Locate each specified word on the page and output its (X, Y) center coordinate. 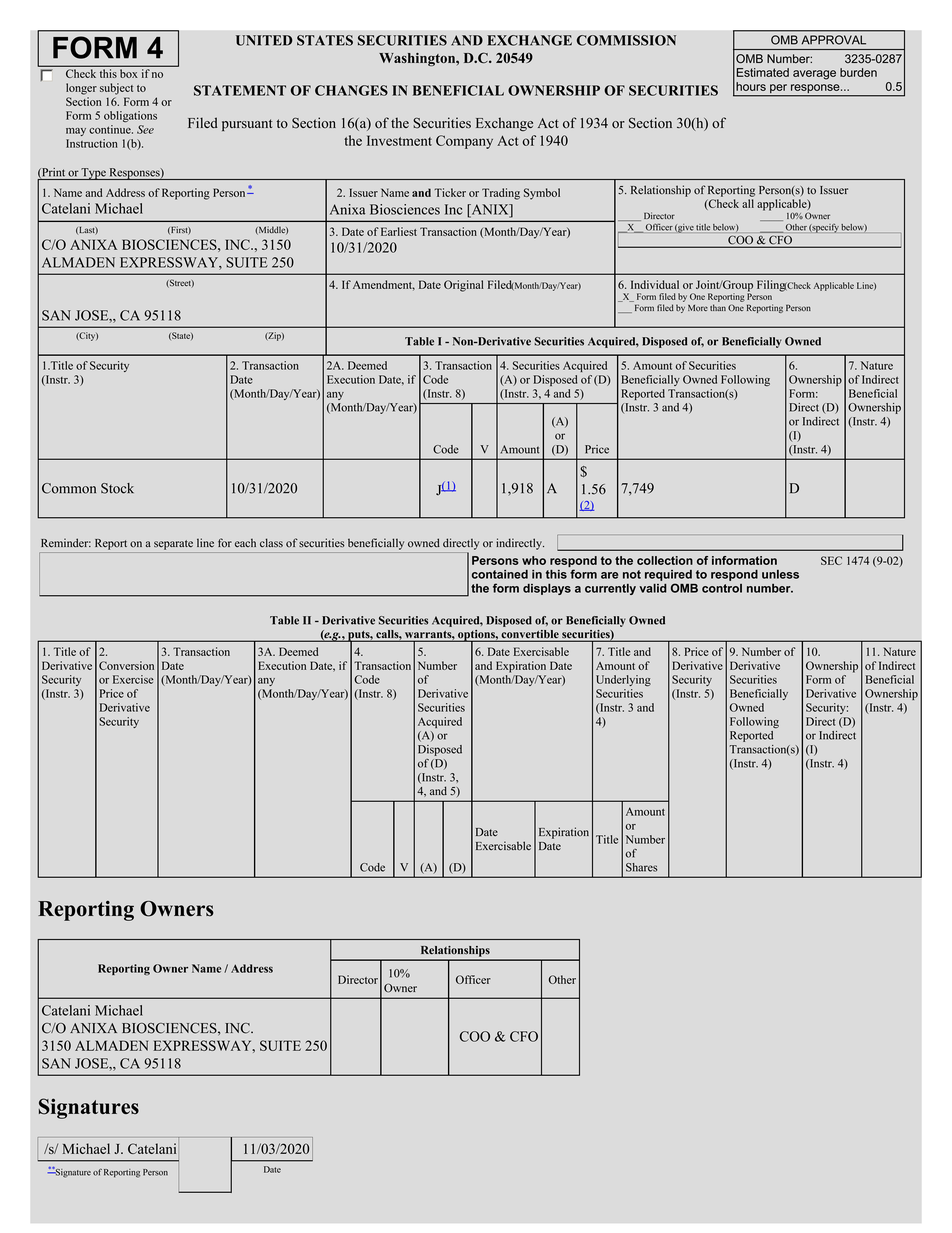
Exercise (133, 679)
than (718, 307)
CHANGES (351, 90)
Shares (641, 867)
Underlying (623, 680)
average (814, 75)
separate (173, 545)
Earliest (399, 231)
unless (780, 574)
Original (464, 286)
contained (500, 574)
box (128, 73)
